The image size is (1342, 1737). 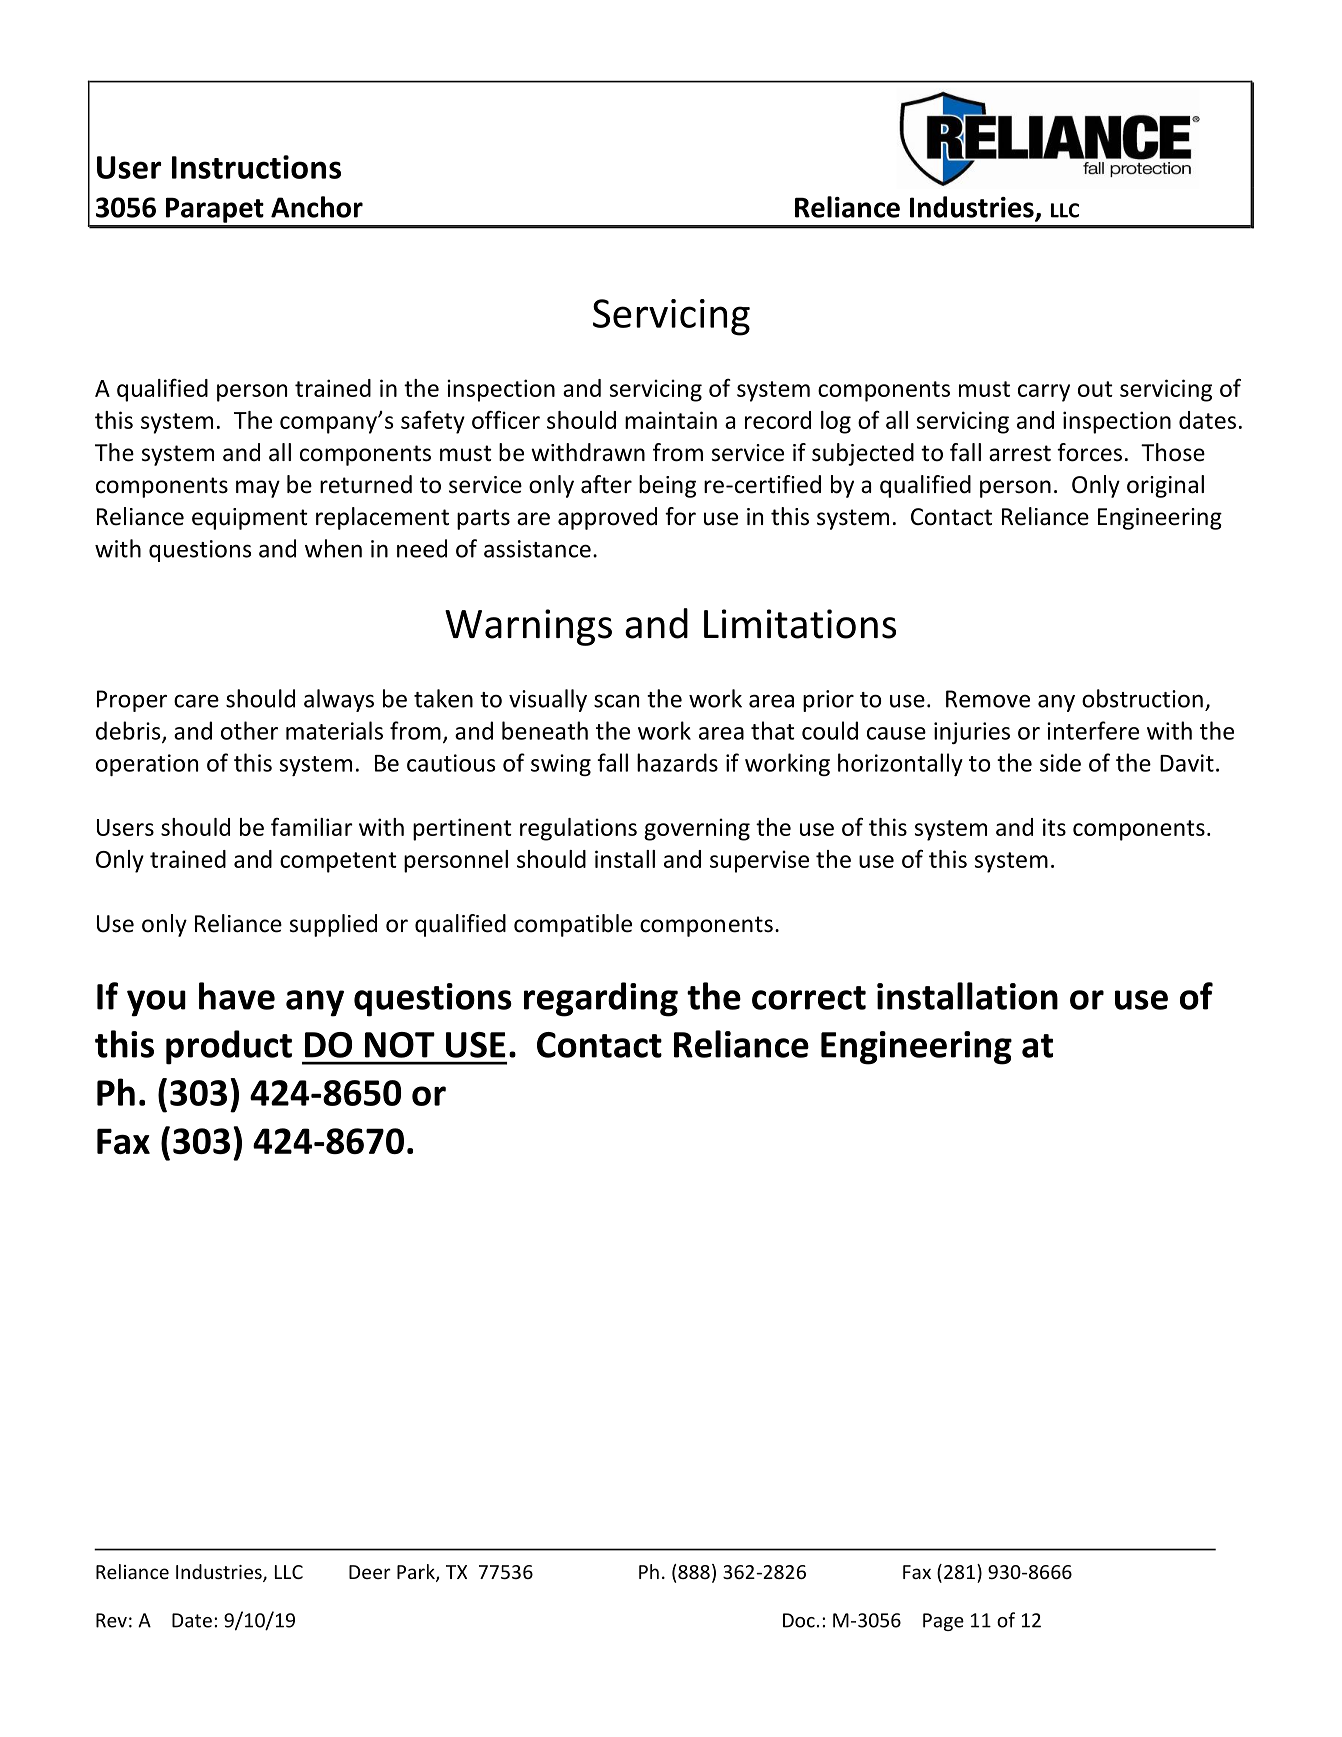 What do you see at coordinates (573, 925) in the screenshot?
I see `compatible` at bounding box center [573, 925].
